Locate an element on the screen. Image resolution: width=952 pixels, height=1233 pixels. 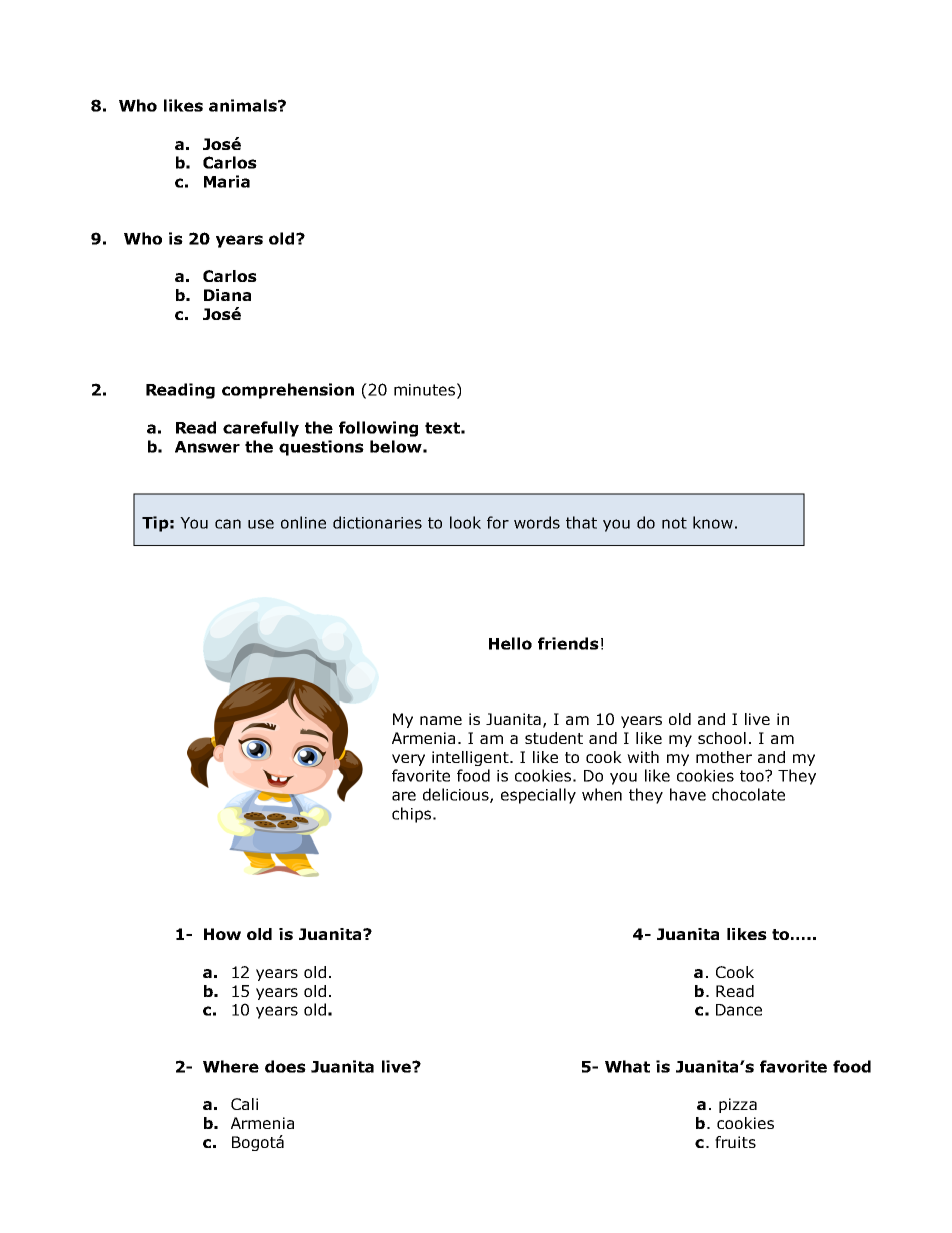
minutes is located at coordinates (424, 390).
